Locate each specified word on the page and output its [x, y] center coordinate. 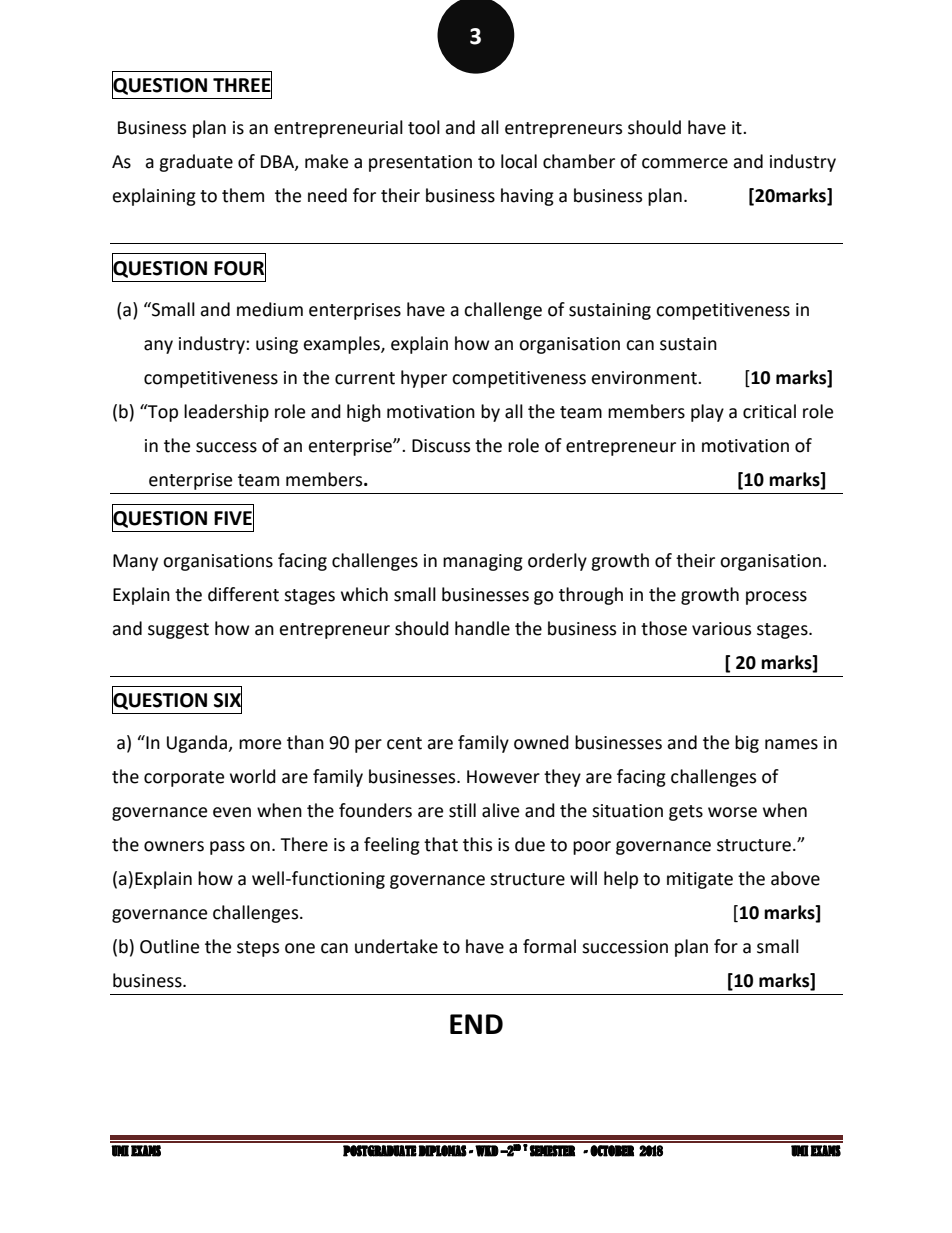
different [243, 594]
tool [424, 127]
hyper [424, 379]
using [277, 345]
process [776, 598]
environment [645, 378]
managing [483, 562]
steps [258, 949]
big [747, 744]
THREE [242, 85]
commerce [685, 163]
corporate [184, 779]
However [503, 777]
